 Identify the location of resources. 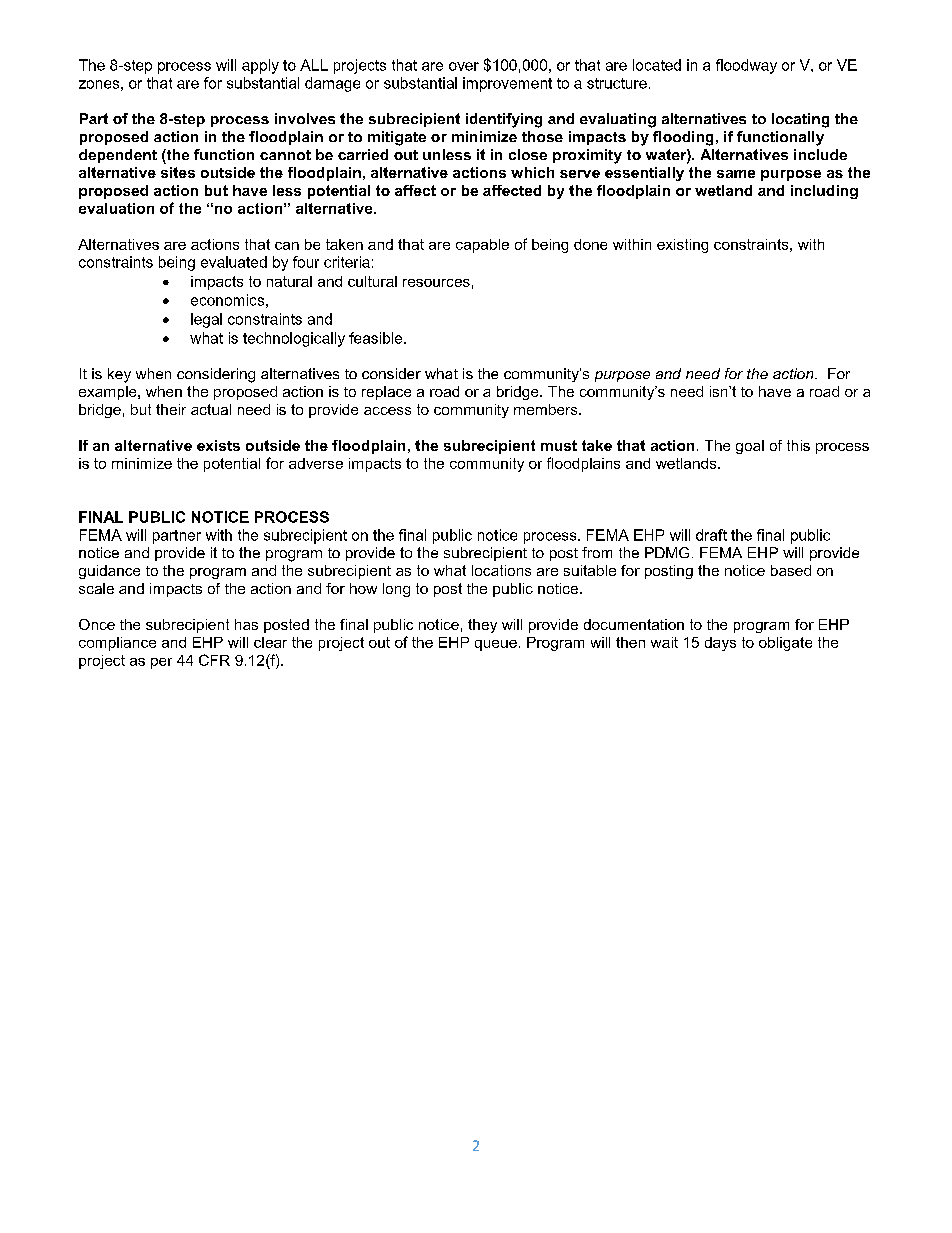
(436, 283).
